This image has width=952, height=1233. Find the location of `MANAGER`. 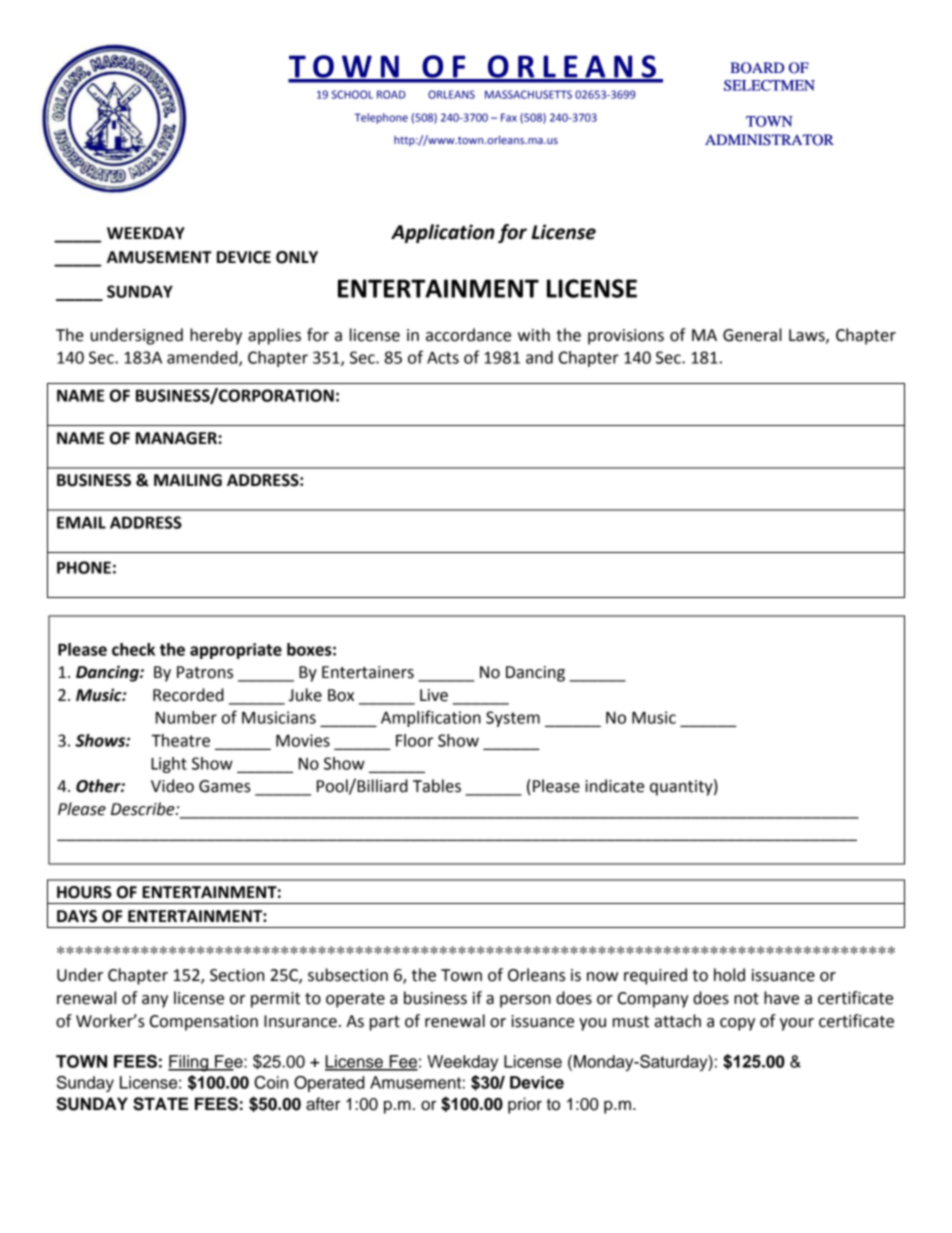

MANAGER is located at coordinates (177, 438).
